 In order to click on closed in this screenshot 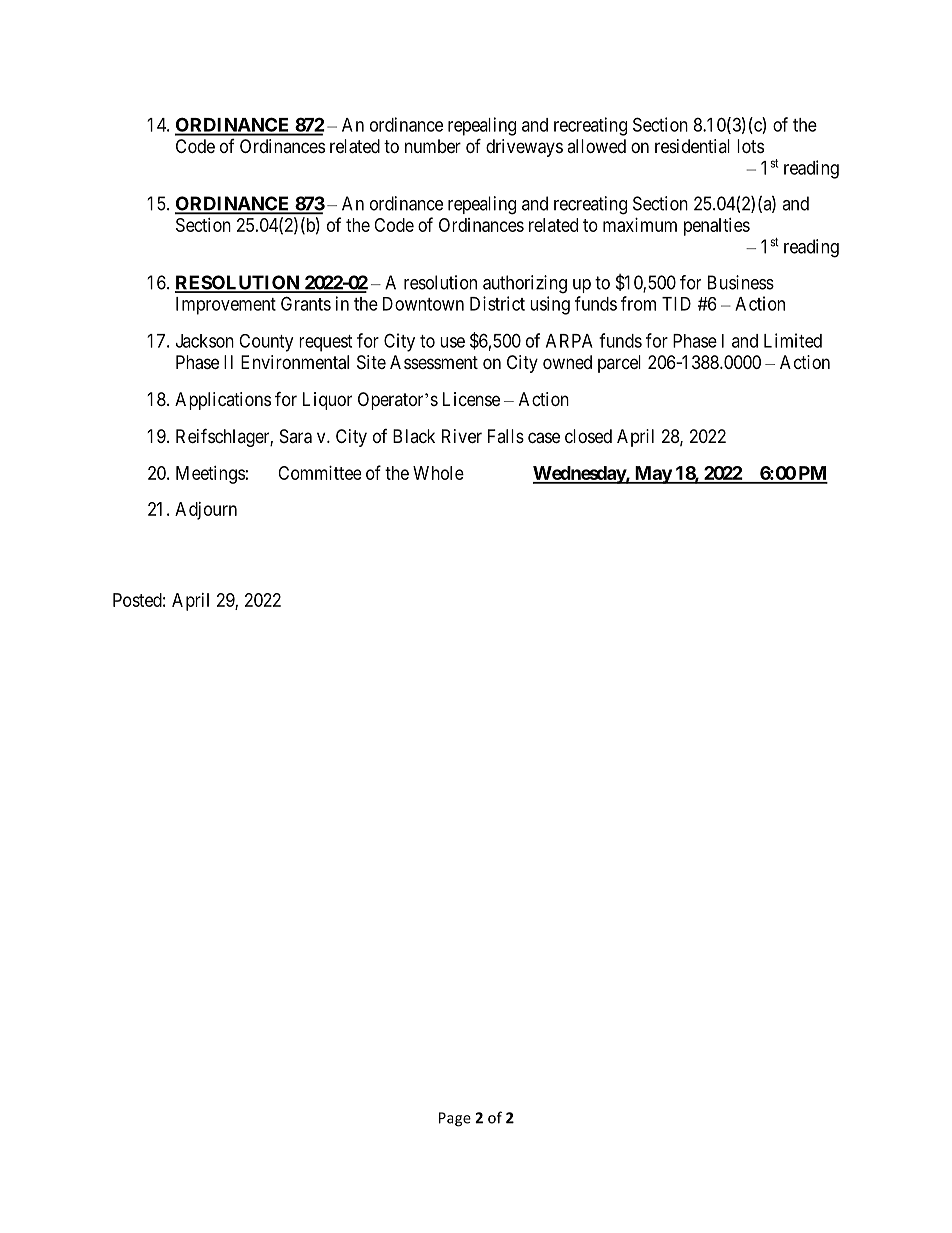, I will do `click(588, 436)`.
